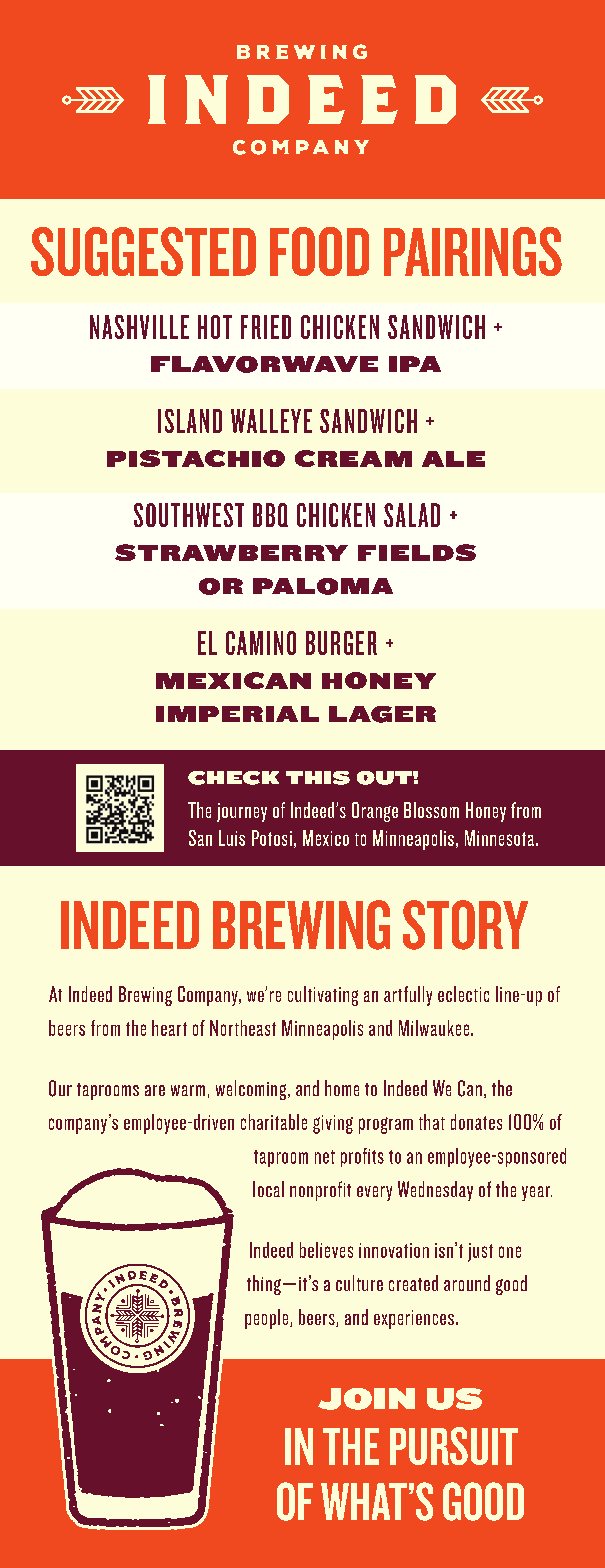 Image resolution: width=605 pixels, height=1568 pixels. What do you see at coordinates (268, 1319) in the screenshot?
I see `people` at bounding box center [268, 1319].
